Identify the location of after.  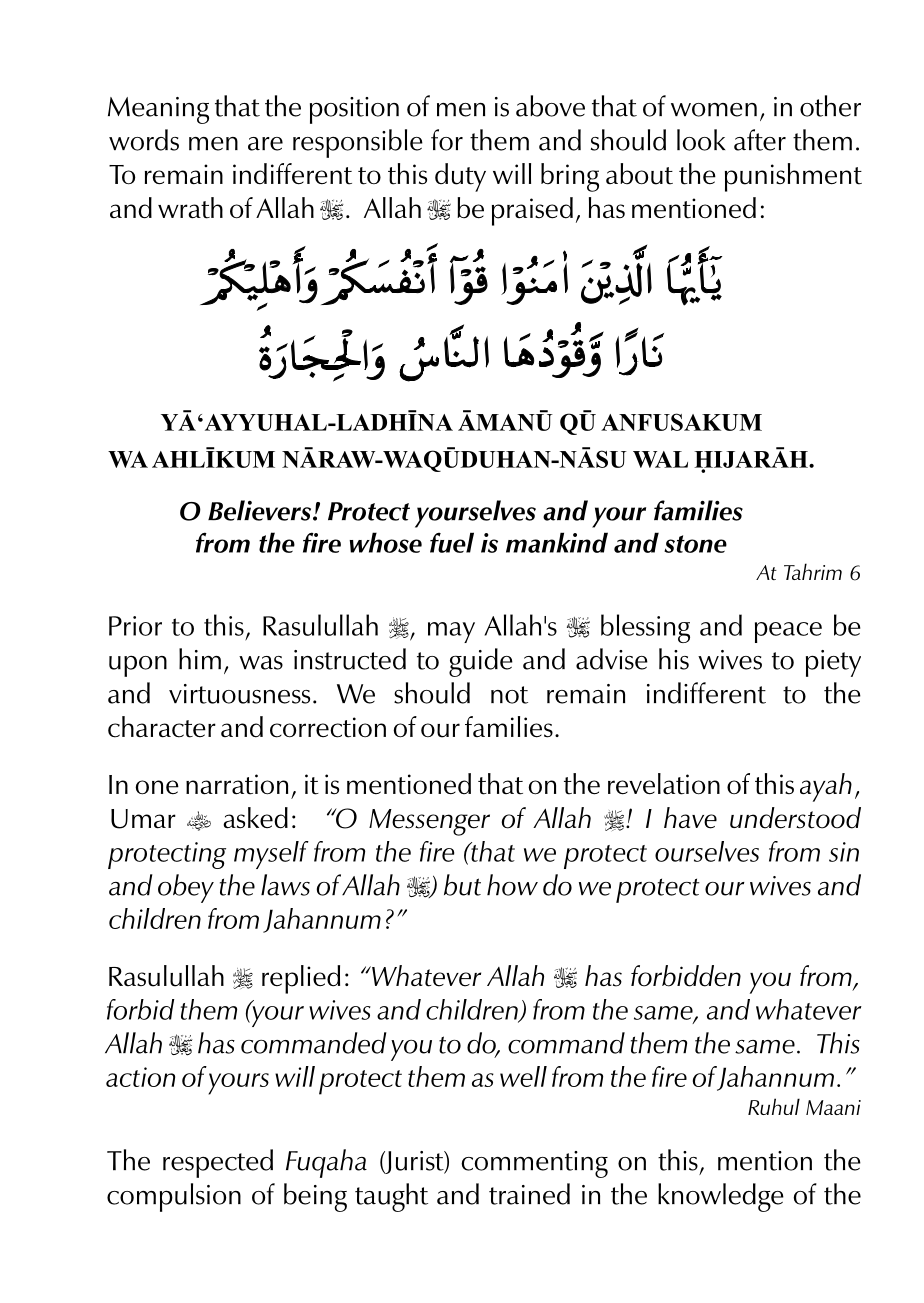
(760, 140).
